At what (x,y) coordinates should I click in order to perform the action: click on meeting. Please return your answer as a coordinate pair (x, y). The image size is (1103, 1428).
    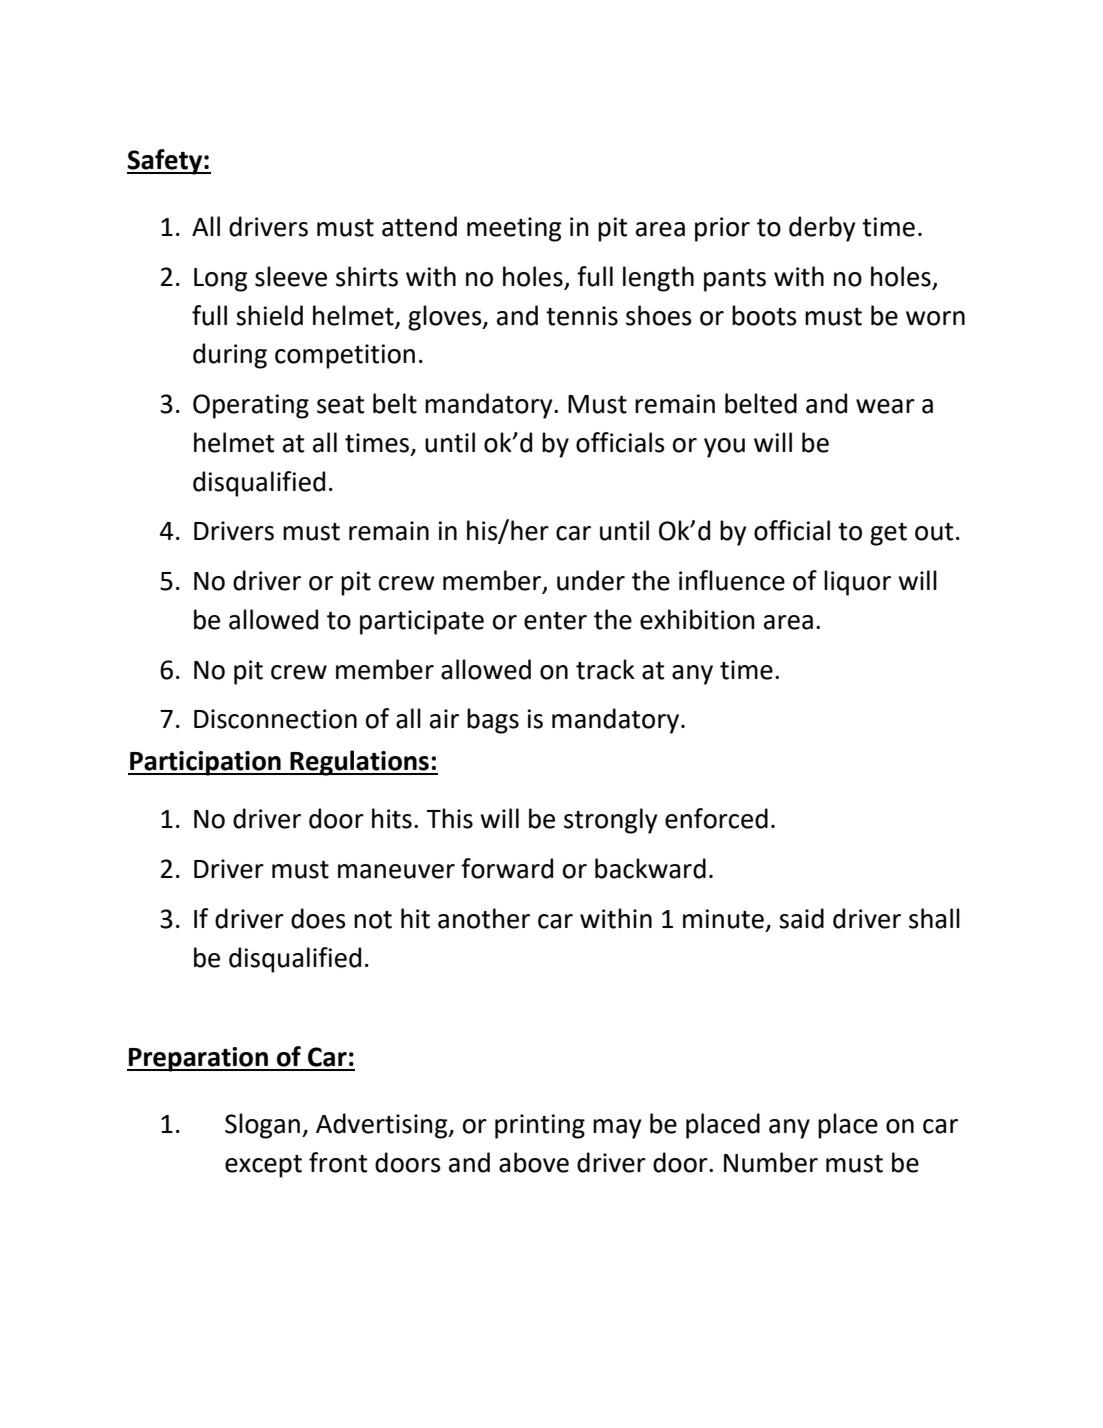
    Looking at the image, I should click on (514, 229).
